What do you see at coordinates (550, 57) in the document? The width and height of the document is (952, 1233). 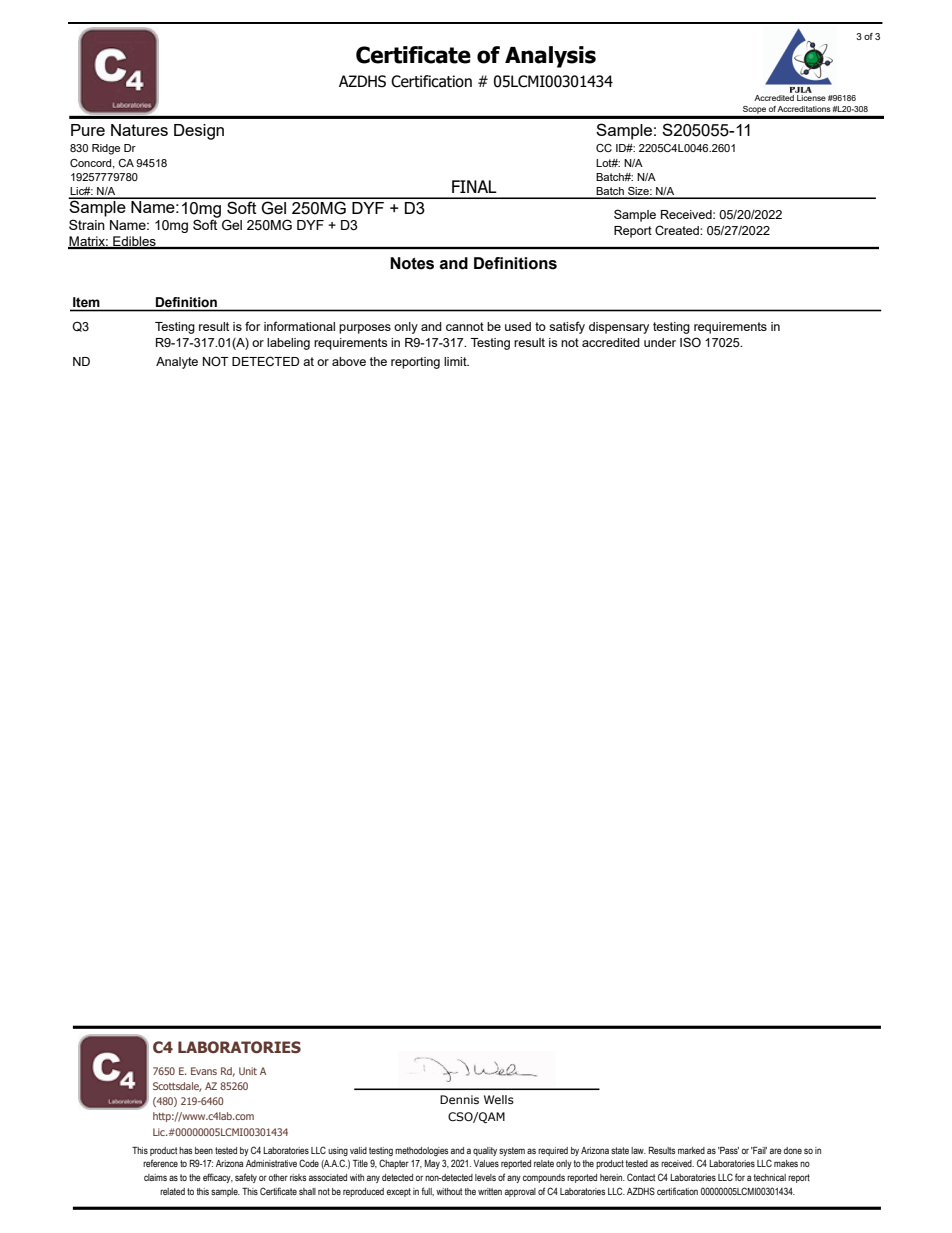 I see `Analysis` at bounding box center [550, 57].
